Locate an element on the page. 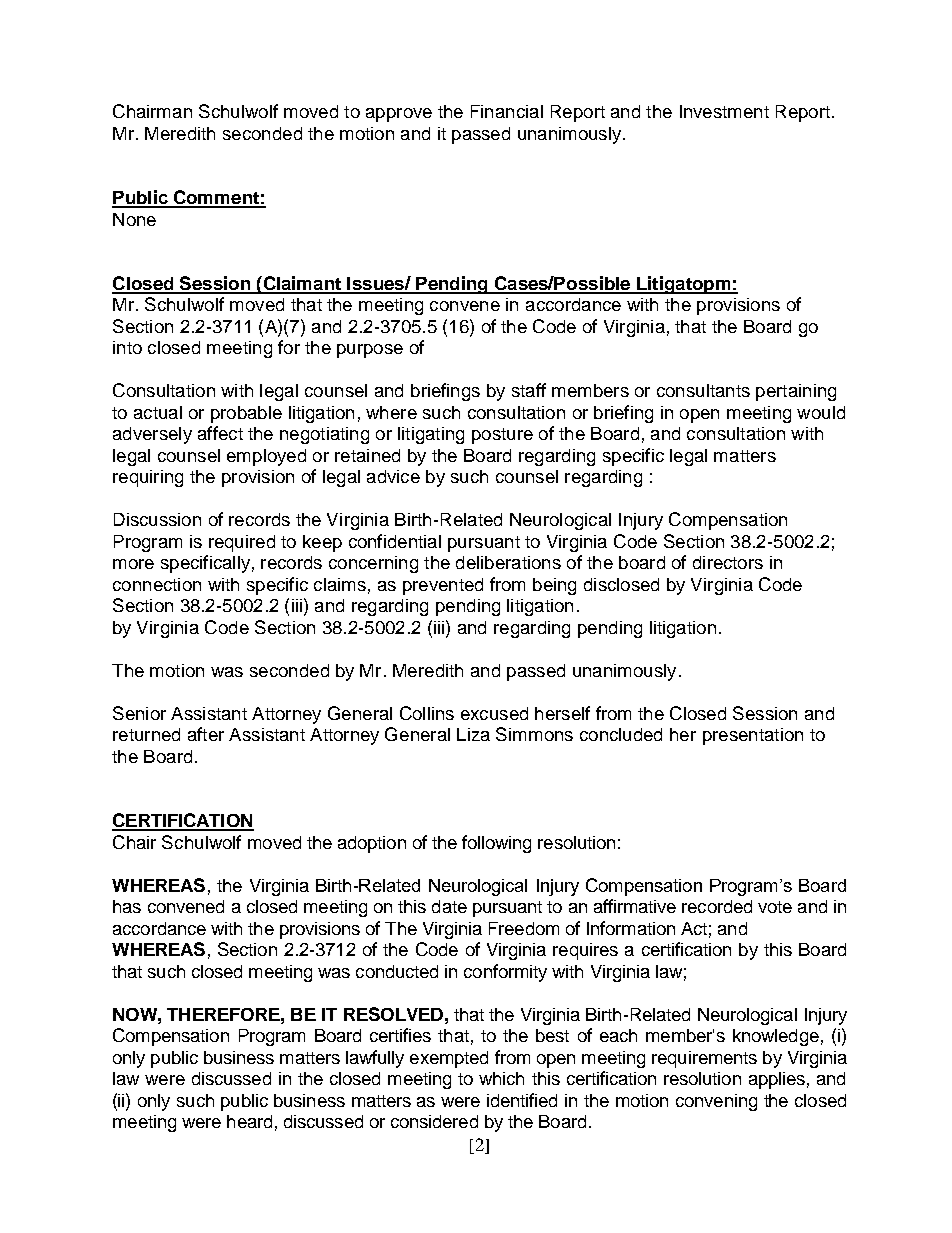  prevented is located at coordinates (443, 586).
